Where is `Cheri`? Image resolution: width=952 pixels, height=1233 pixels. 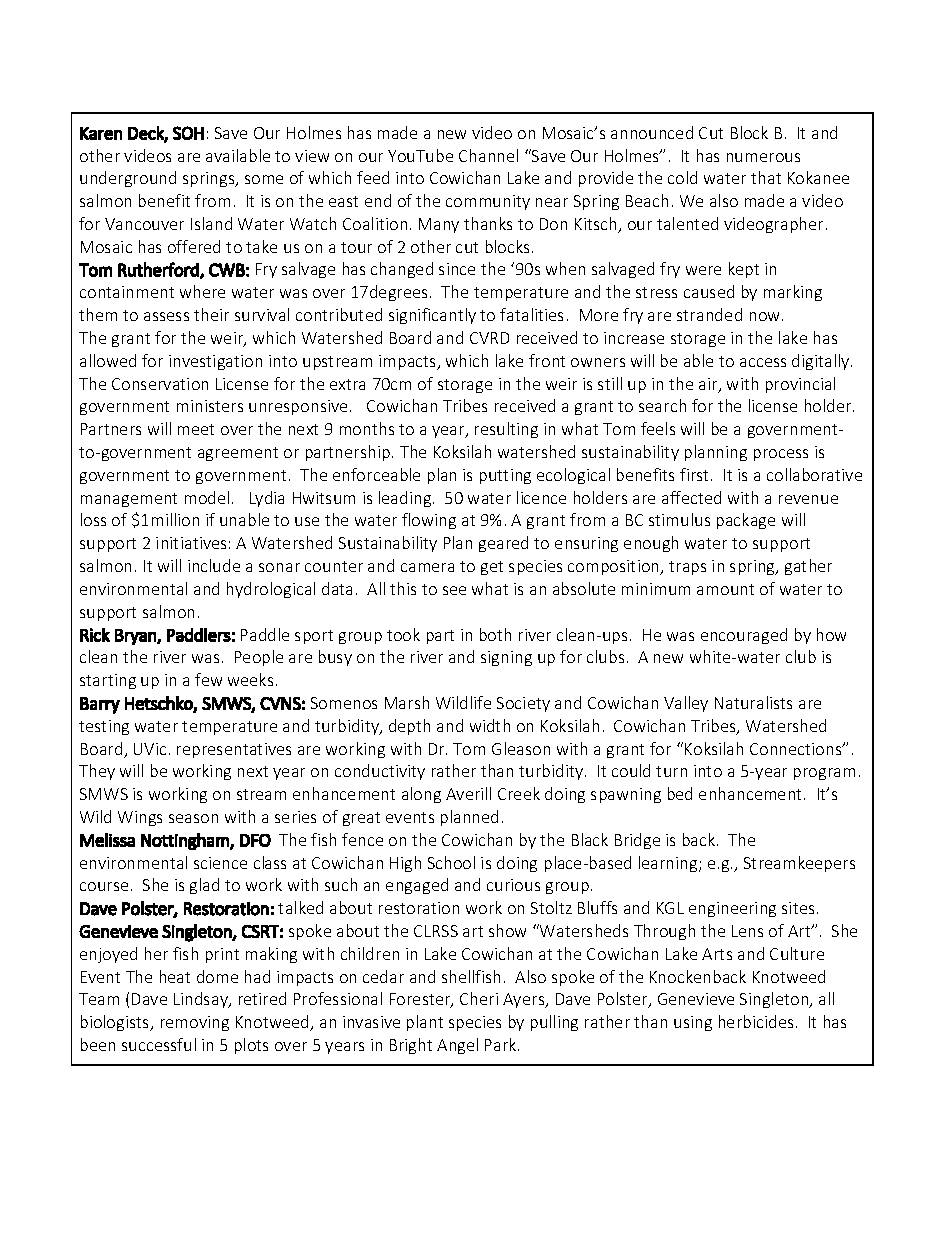
Cheri is located at coordinates (479, 998).
